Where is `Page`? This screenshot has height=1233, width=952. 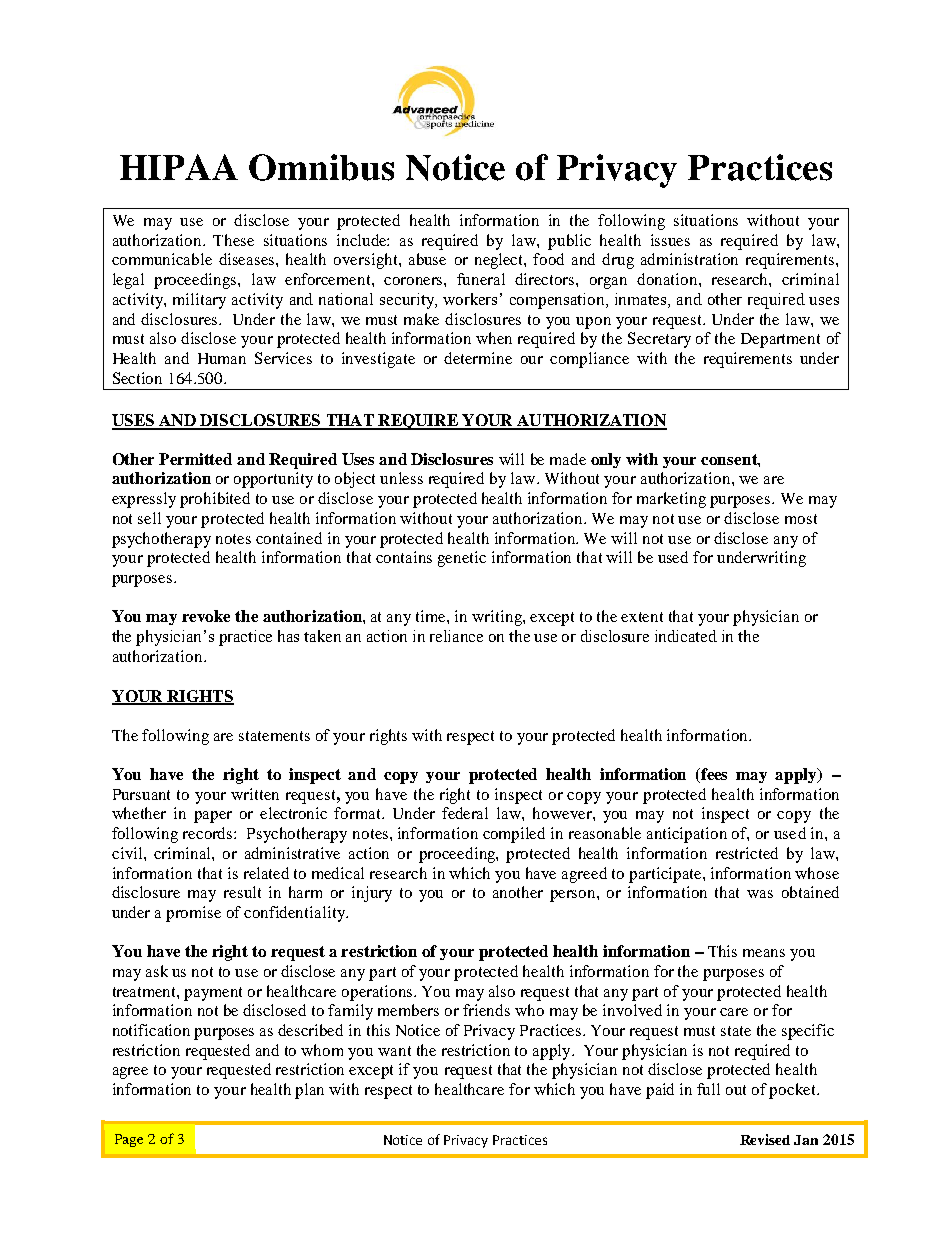 Page is located at coordinates (129, 1140).
